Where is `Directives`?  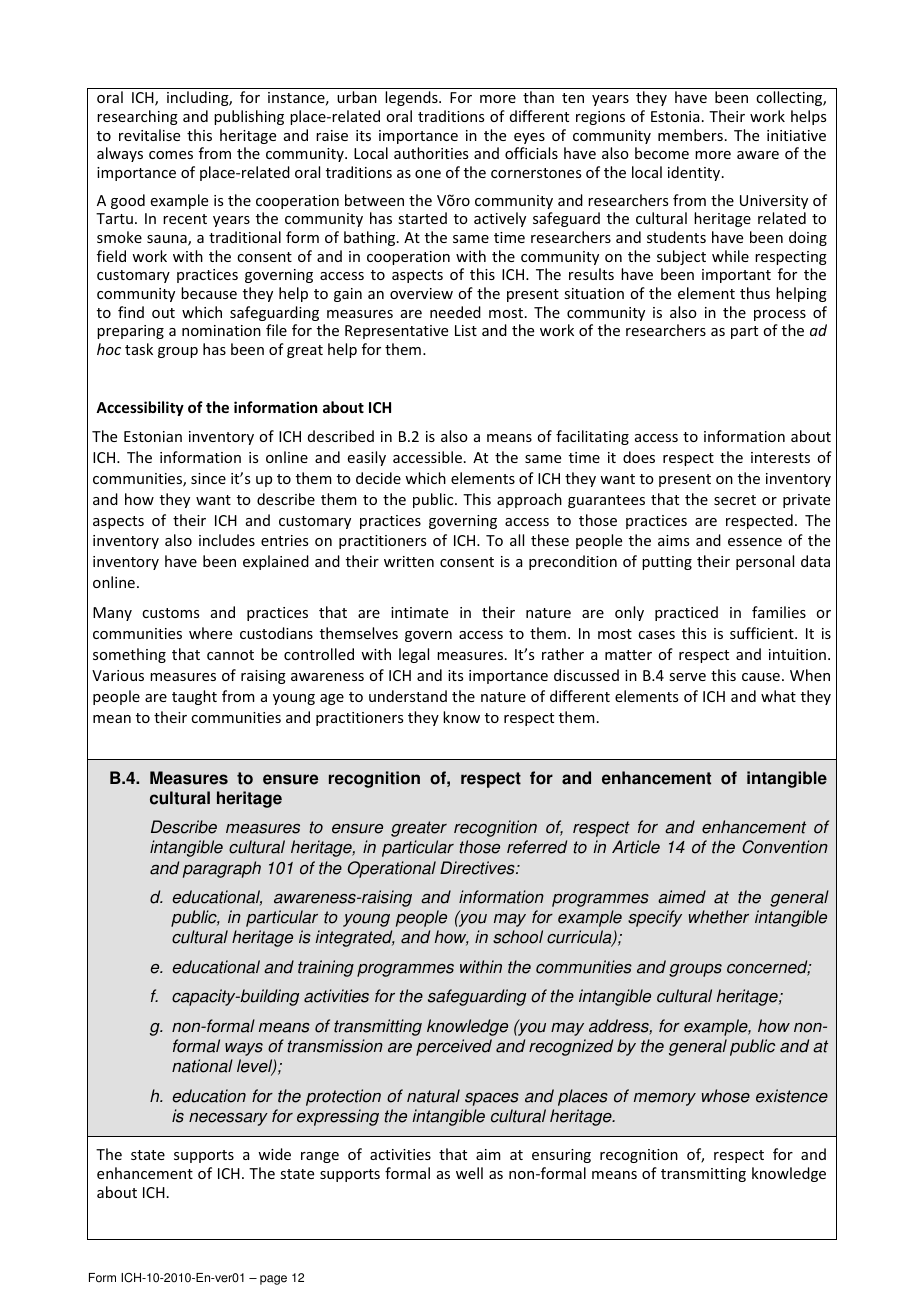 Directives is located at coordinates (478, 868).
